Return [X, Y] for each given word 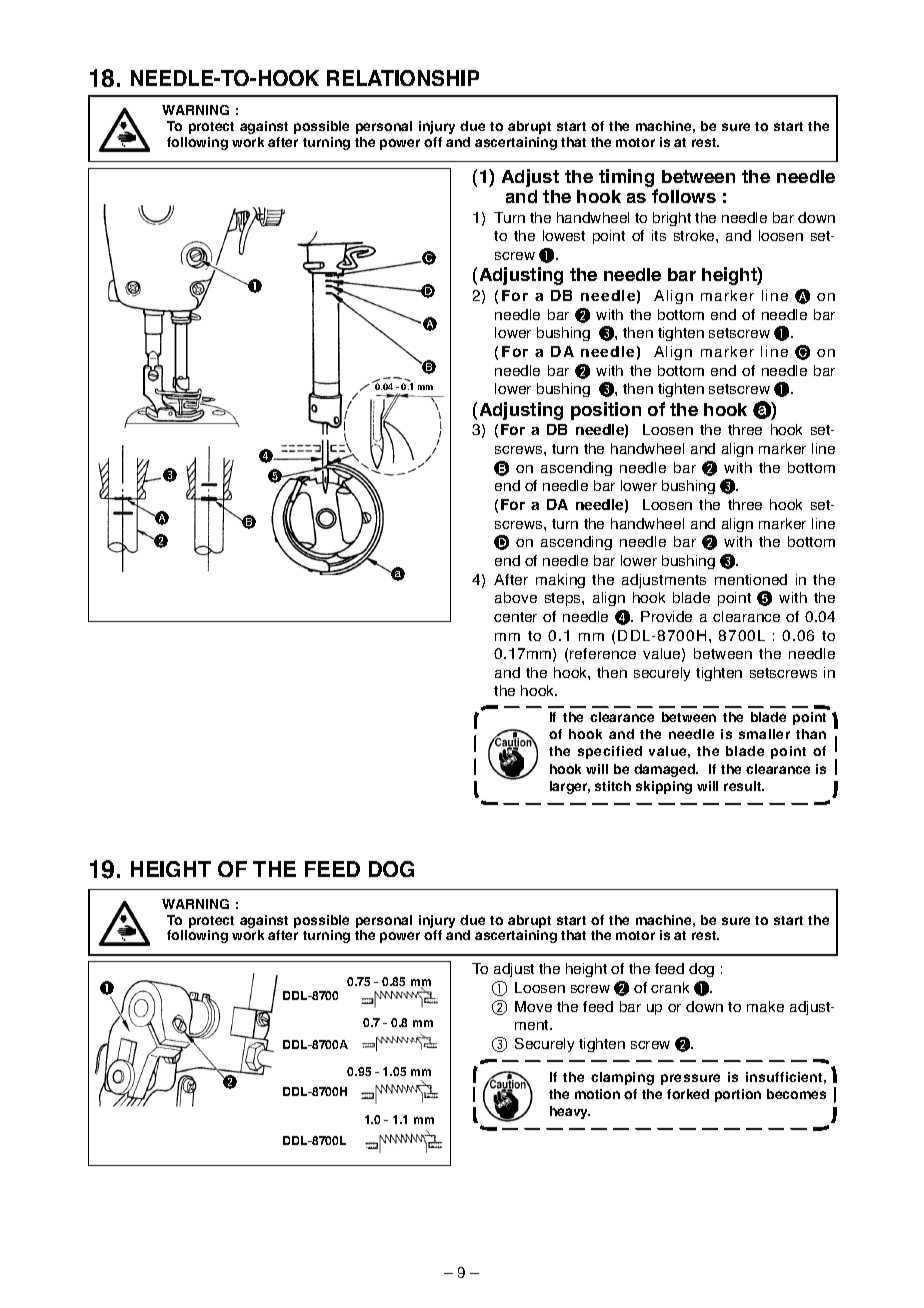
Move [533, 1006]
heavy [570, 1112]
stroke [695, 235]
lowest [564, 235]
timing [628, 179]
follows [684, 196]
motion [597, 1094]
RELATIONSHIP [403, 78]
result [744, 786]
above [516, 597]
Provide [666, 616]
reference [603, 653]
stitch [613, 786]
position [606, 411]
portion [738, 1095]
